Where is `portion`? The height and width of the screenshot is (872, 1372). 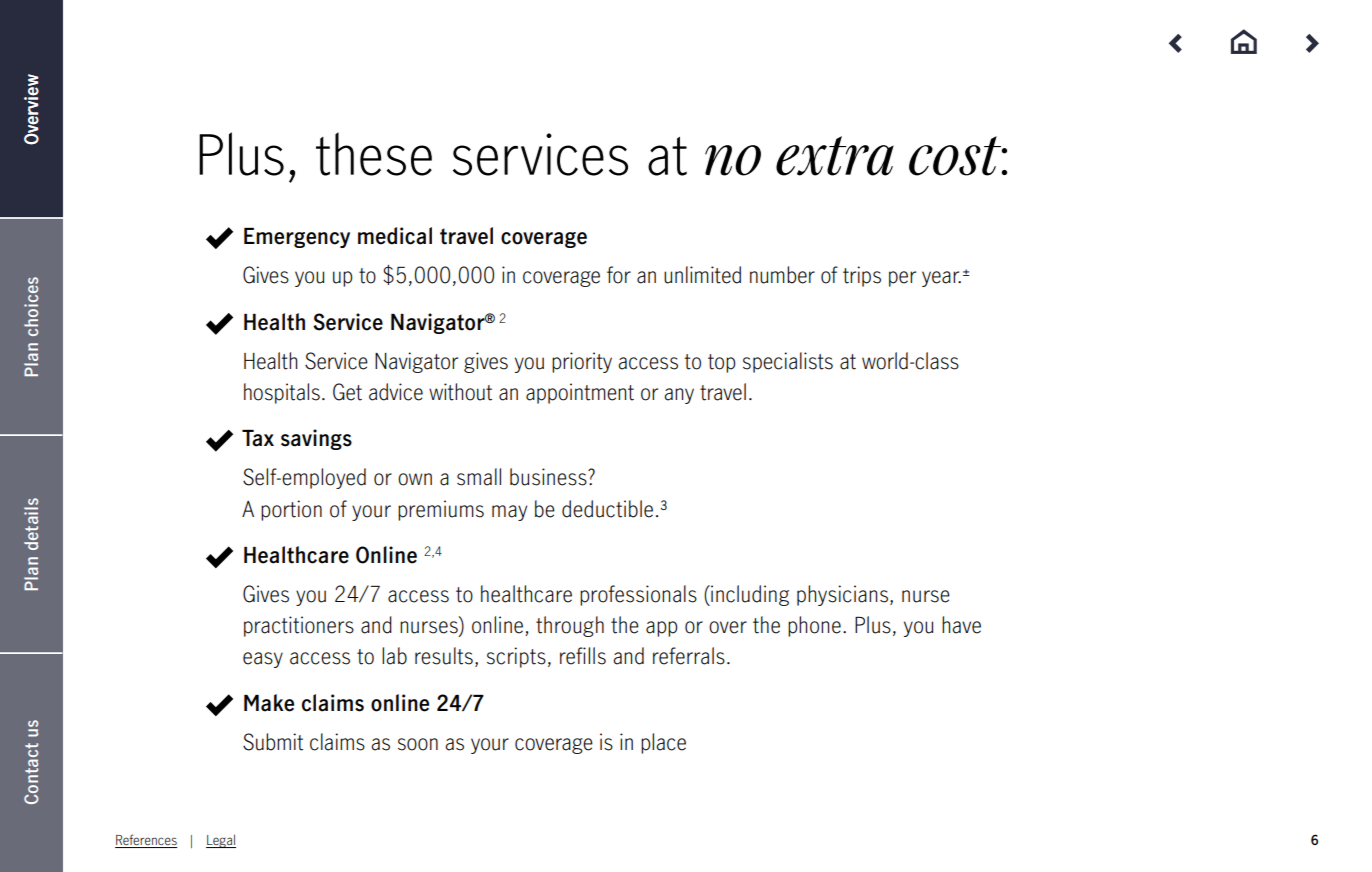 portion is located at coordinates (291, 510).
